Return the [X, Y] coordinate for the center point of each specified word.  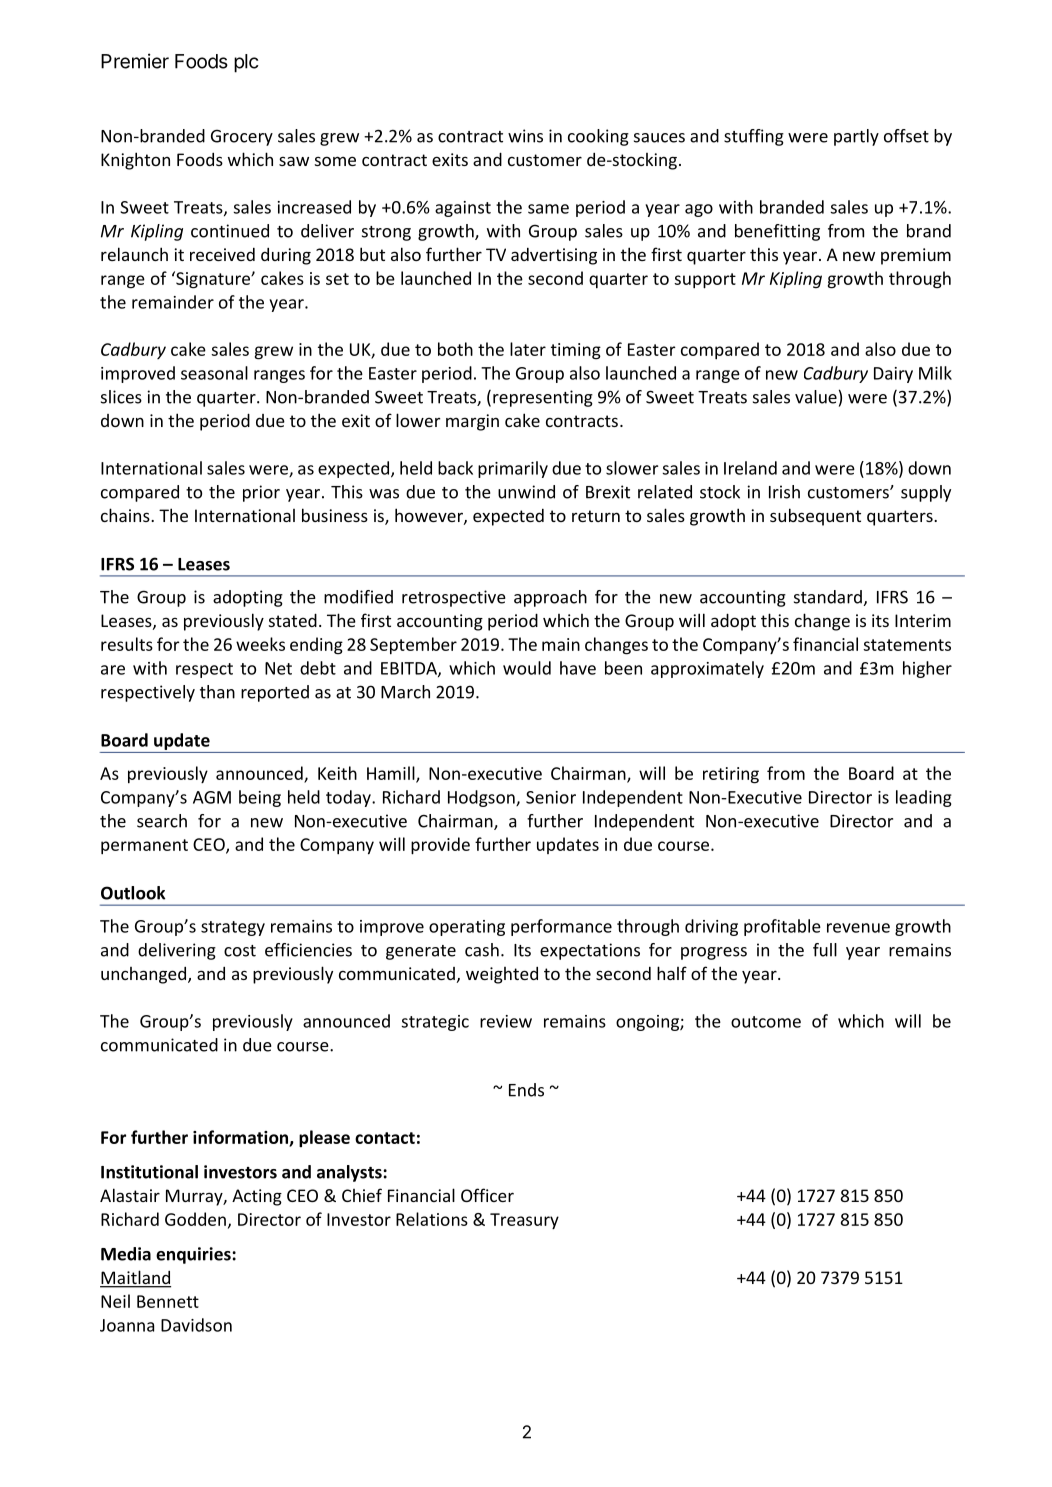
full [825, 950]
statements [907, 645]
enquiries [194, 1255]
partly [856, 137]
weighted [502, 975]
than [217, 692]
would [527, 668]
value [816, 397]
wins [525, 136]
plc [246, 63]
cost [240, 951]
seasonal [214, 373]
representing [543, 398]
